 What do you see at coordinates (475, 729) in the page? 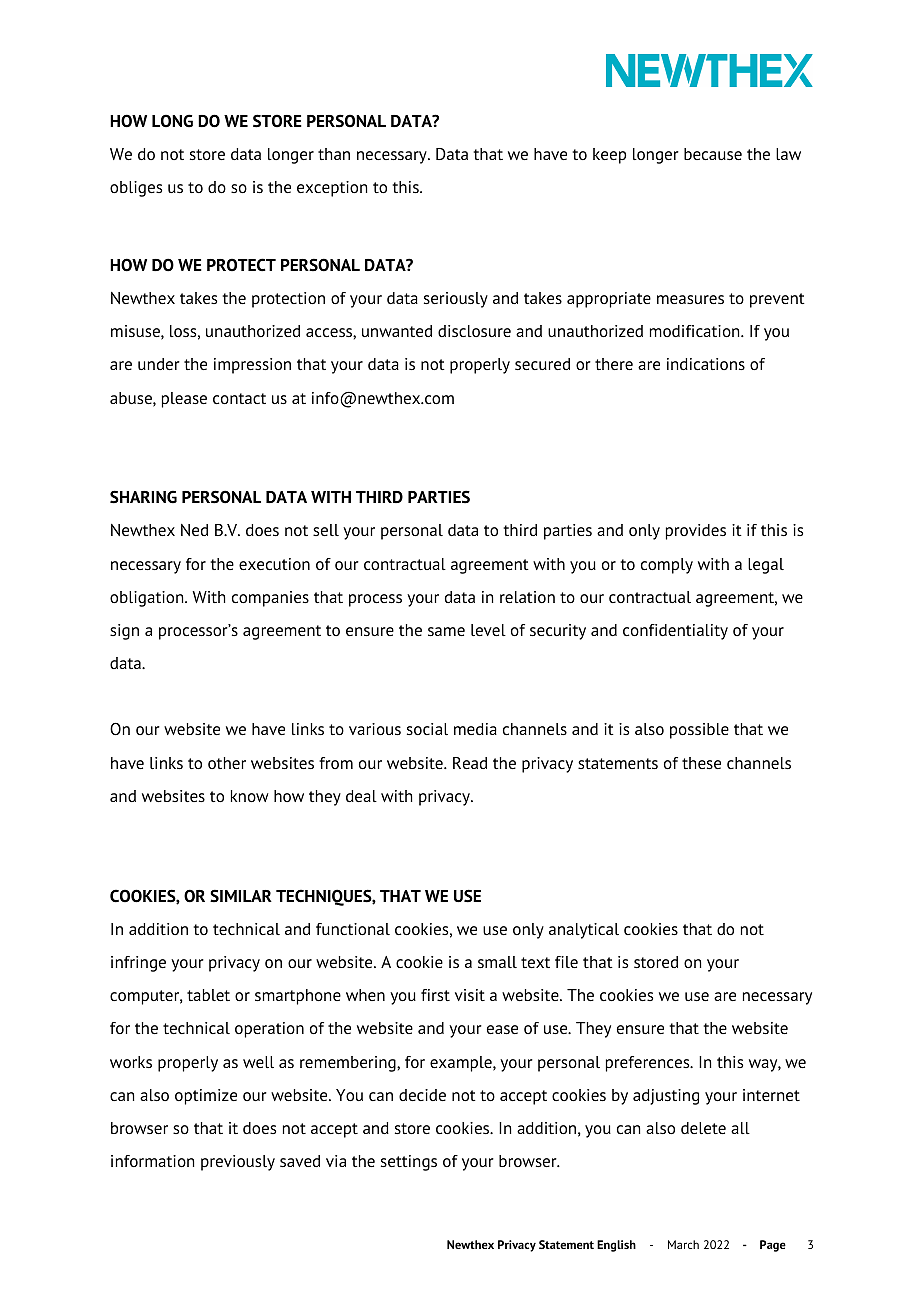
I see `media` at bounding box center [475, 729].
